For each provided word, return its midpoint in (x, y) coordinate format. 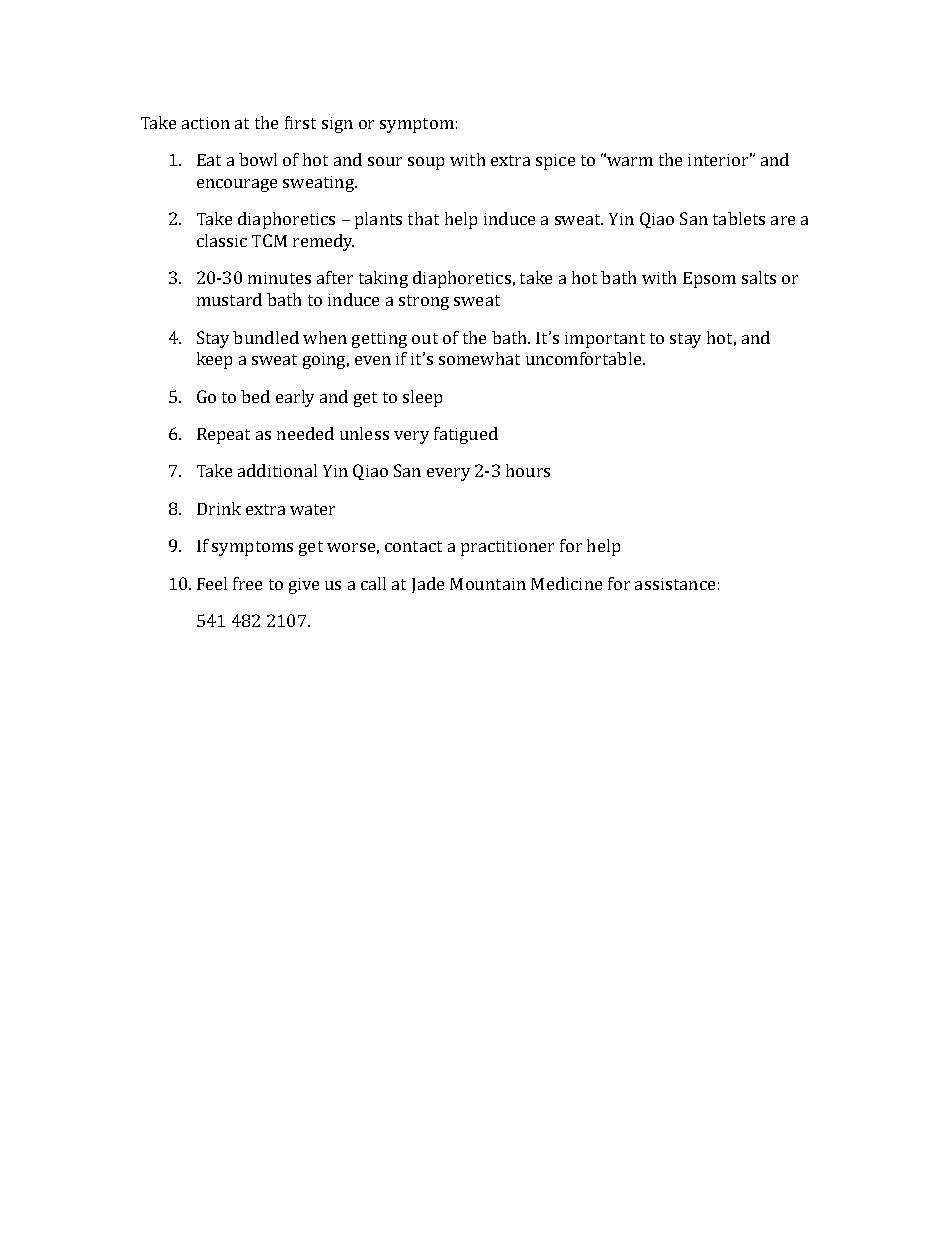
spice (555, 162)
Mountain (488, 584)
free (247, 583)
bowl (258, 159)
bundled (266, 337)
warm (629, 160)
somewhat (479, 358)
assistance (675, 584)
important (605, 340)
